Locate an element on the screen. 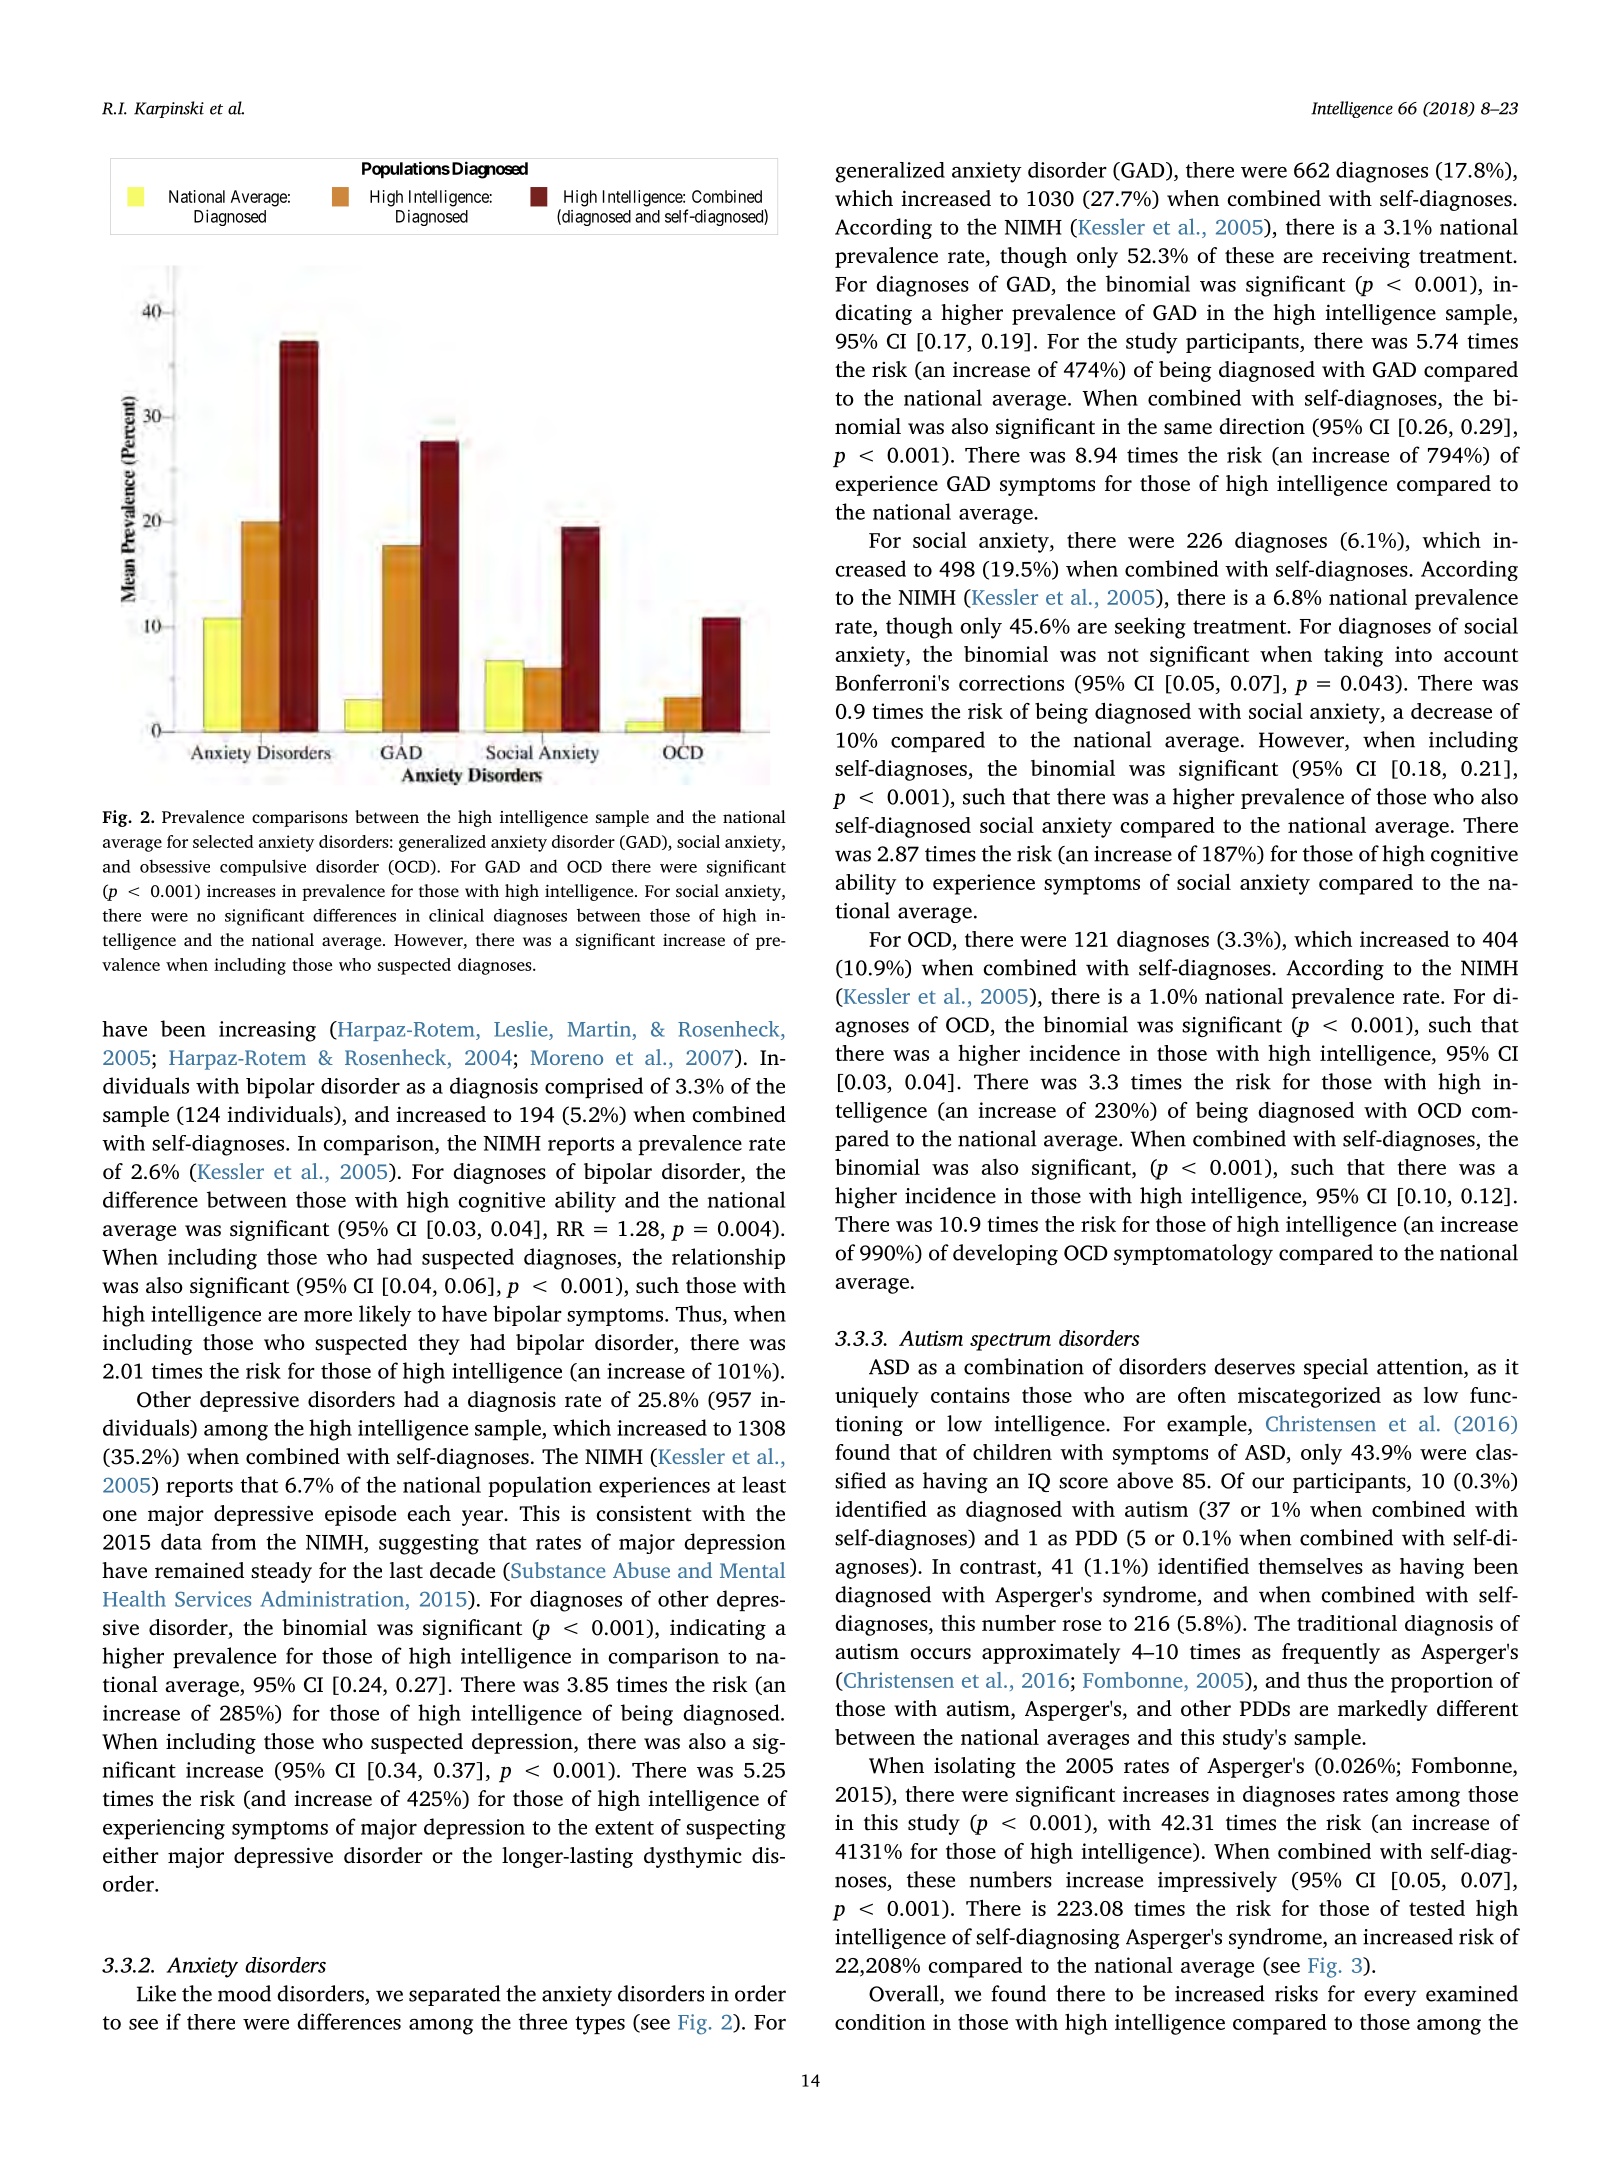  frequently is located at coordinates (1331, 1653).
